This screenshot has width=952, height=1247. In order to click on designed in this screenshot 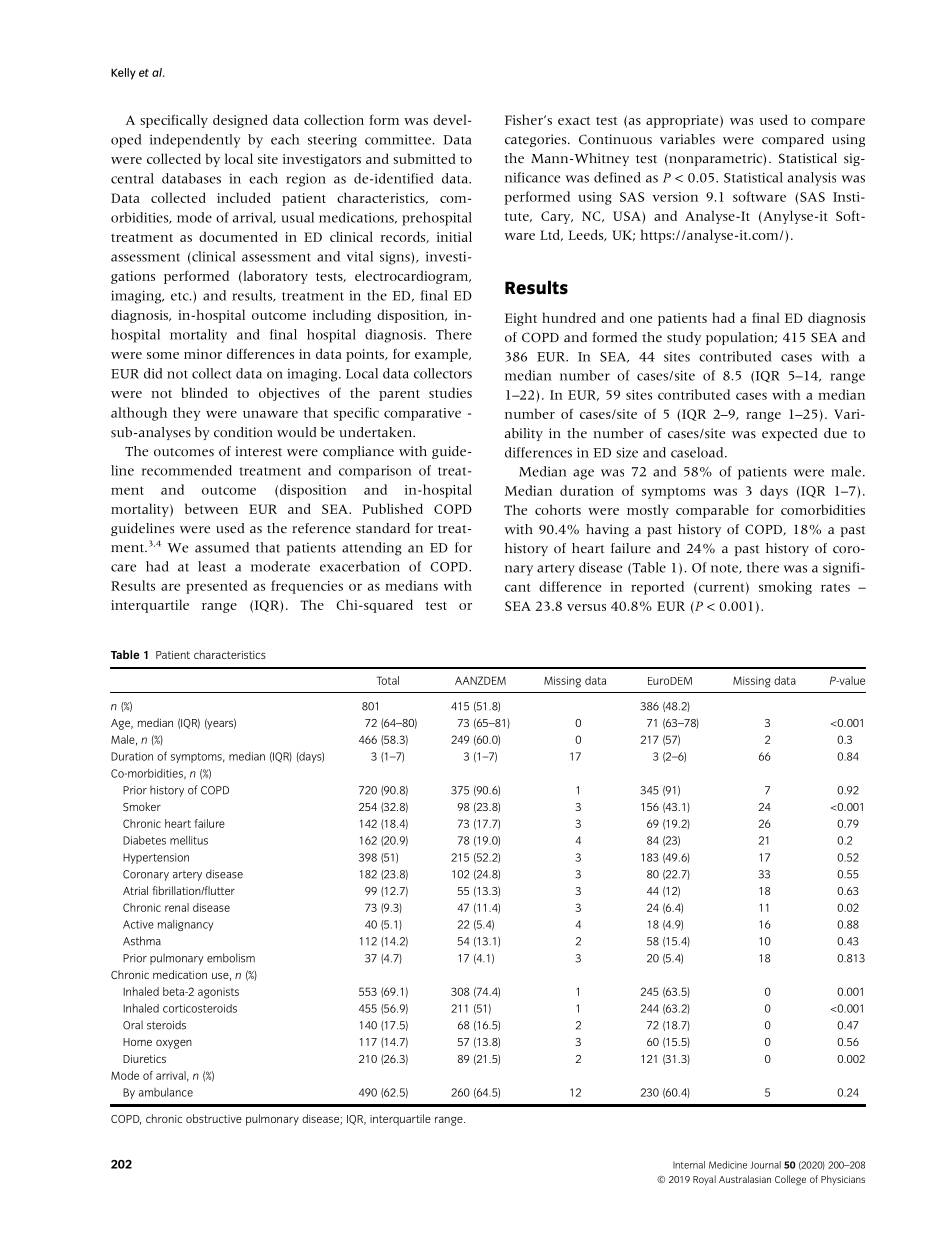, I will do `click(240, 121)`.
